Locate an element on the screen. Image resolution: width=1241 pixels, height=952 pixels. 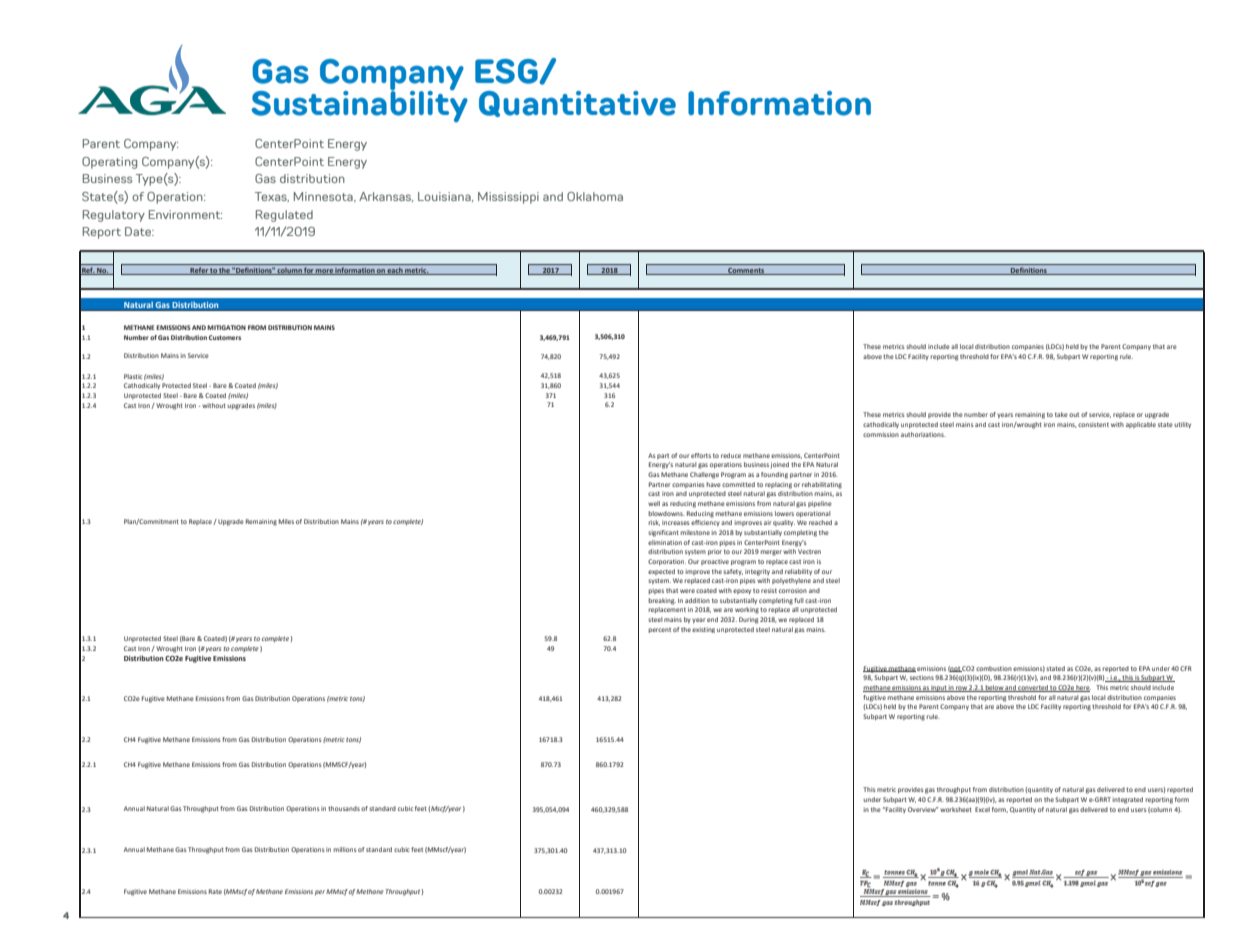
combustion is located at coordinates (994, 668).
